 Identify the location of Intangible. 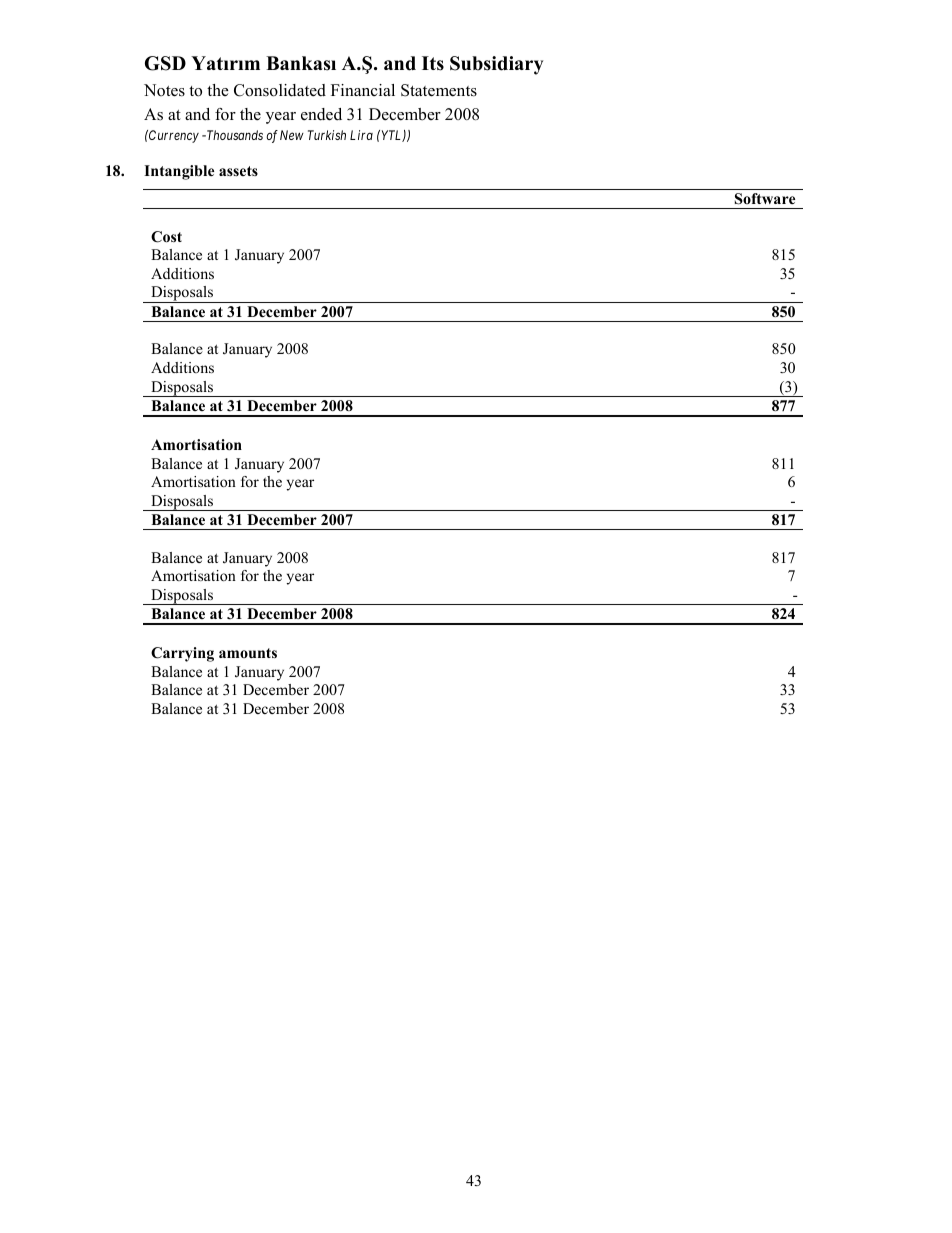
(179, 172).
